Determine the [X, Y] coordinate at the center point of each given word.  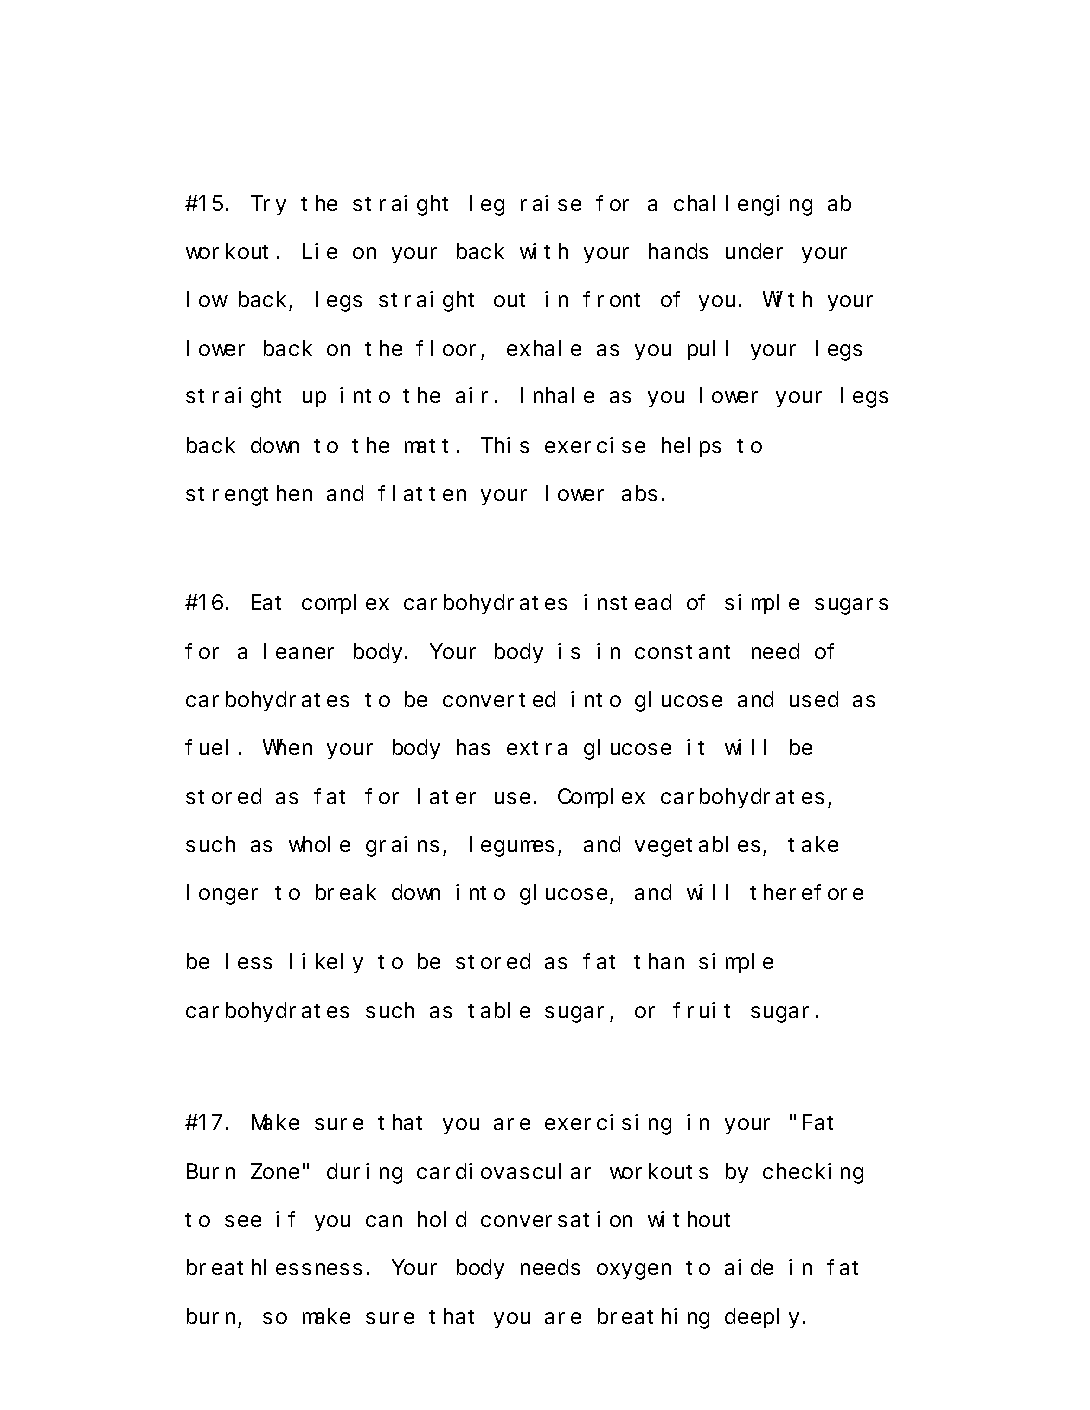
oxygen [634, 1272]
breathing [653, 1318]
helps [691, 447]
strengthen [249, 495]
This [505, 445]
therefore [806, 892]
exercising [608, 1124]
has [473, 747]
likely [326, 963]
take [813, 844]
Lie [320, 251]
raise [551, 203]
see [243, 1221]
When [287, 747]
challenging [743, 205]
